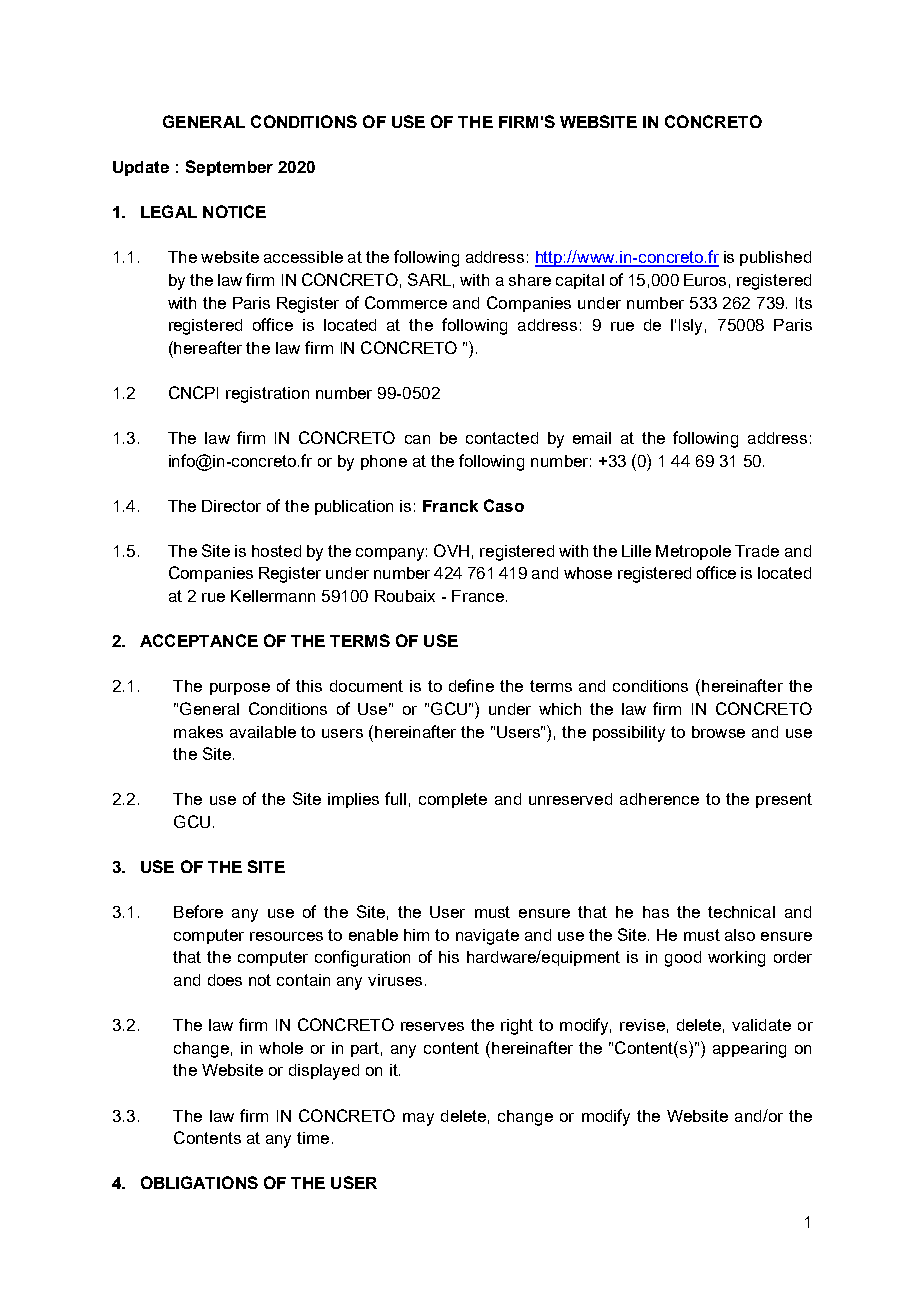  Describe the element at coordinates (234, 211) in the screenshot. I see `NOTICE` at that location.
